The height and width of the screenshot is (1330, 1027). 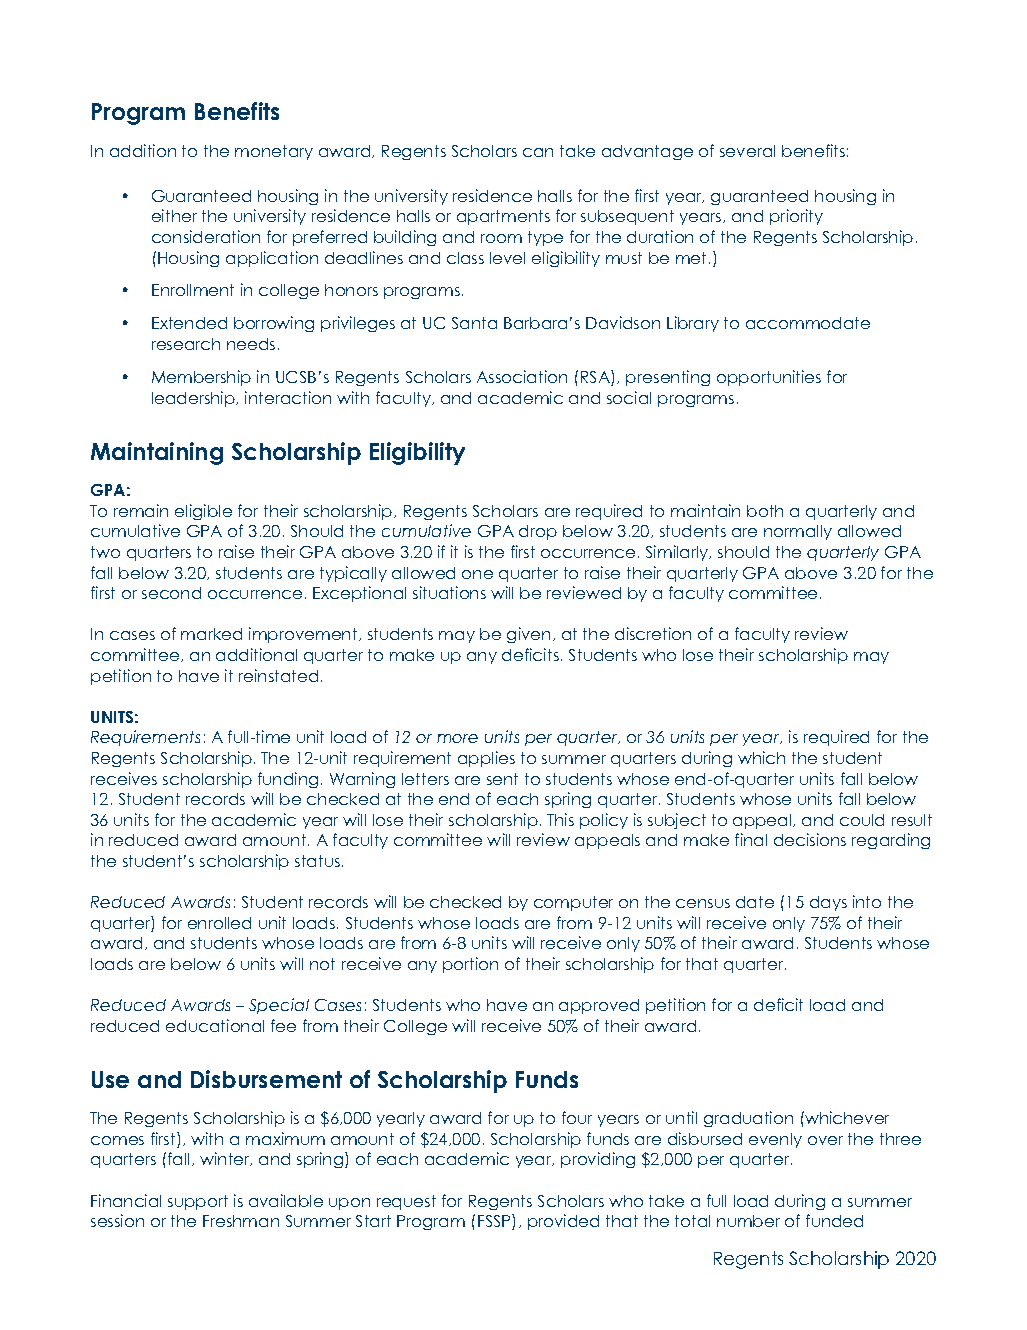 What do you see at coordinates (563, 1222) in the screenshot?
I see `provided` at bounding box center [563, 1222].
